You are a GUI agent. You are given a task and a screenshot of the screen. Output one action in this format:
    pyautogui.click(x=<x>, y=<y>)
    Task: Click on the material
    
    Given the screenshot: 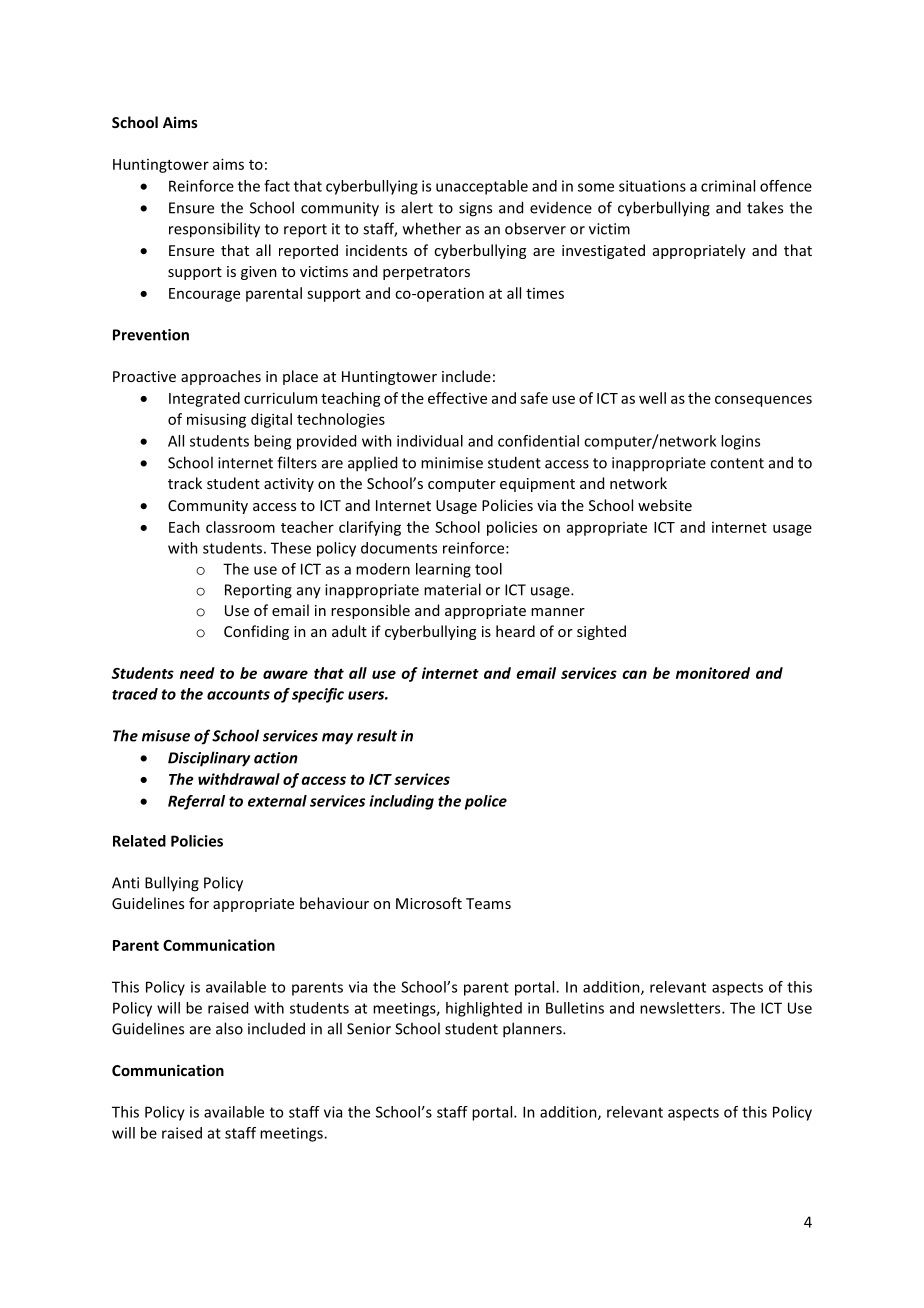 What is the action you would take?
    pyautogui.click(x=452, y=589)
